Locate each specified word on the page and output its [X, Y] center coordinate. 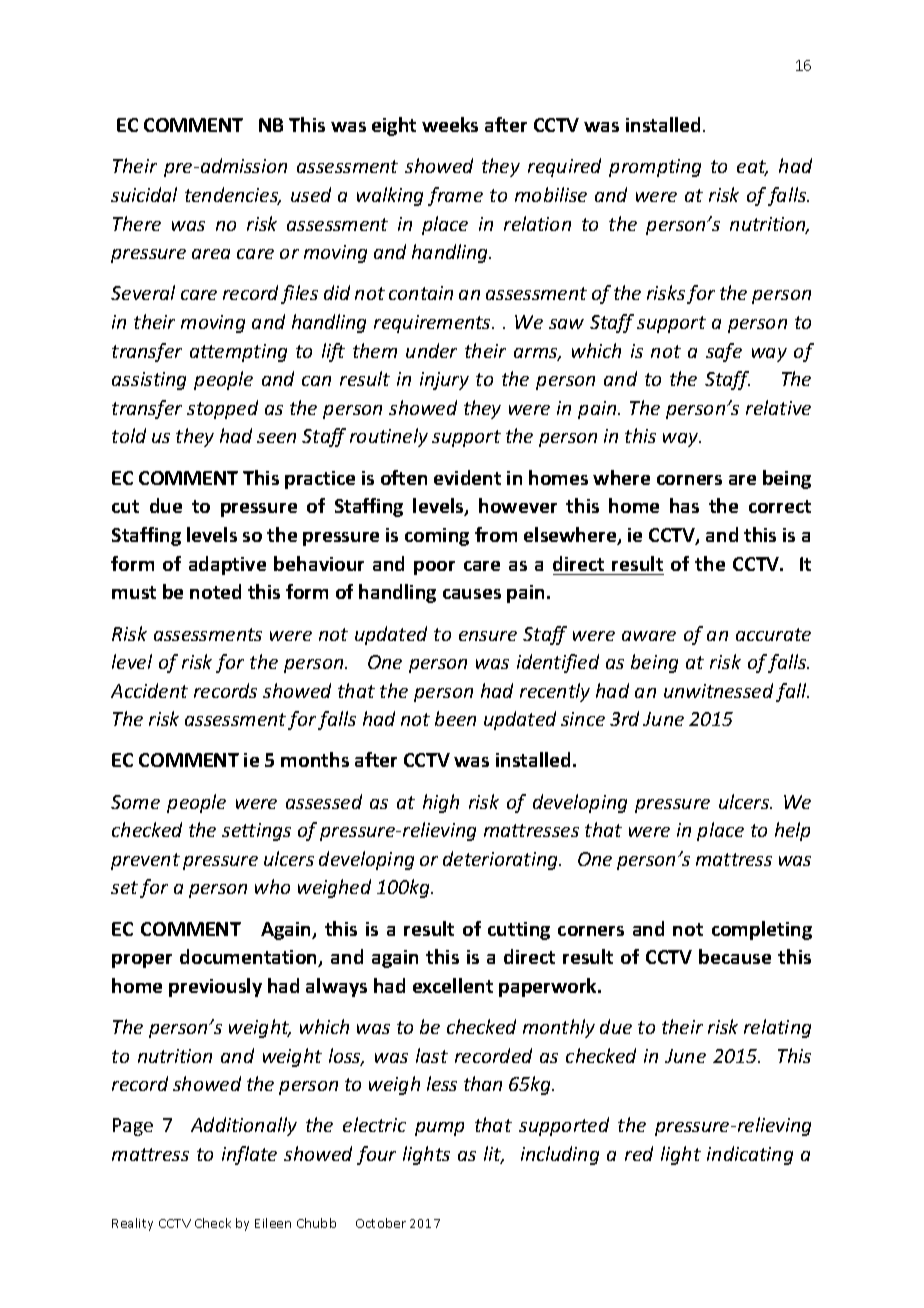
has [684, 505]
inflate [249, 1155]
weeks [450, 124]
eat [752, 168]
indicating [750, 1155]
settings [256, 832]
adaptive [227, 565]
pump [439, 1129]
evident [467, 477]
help [792, 831]
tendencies [233, 196]
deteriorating [501, 860]
